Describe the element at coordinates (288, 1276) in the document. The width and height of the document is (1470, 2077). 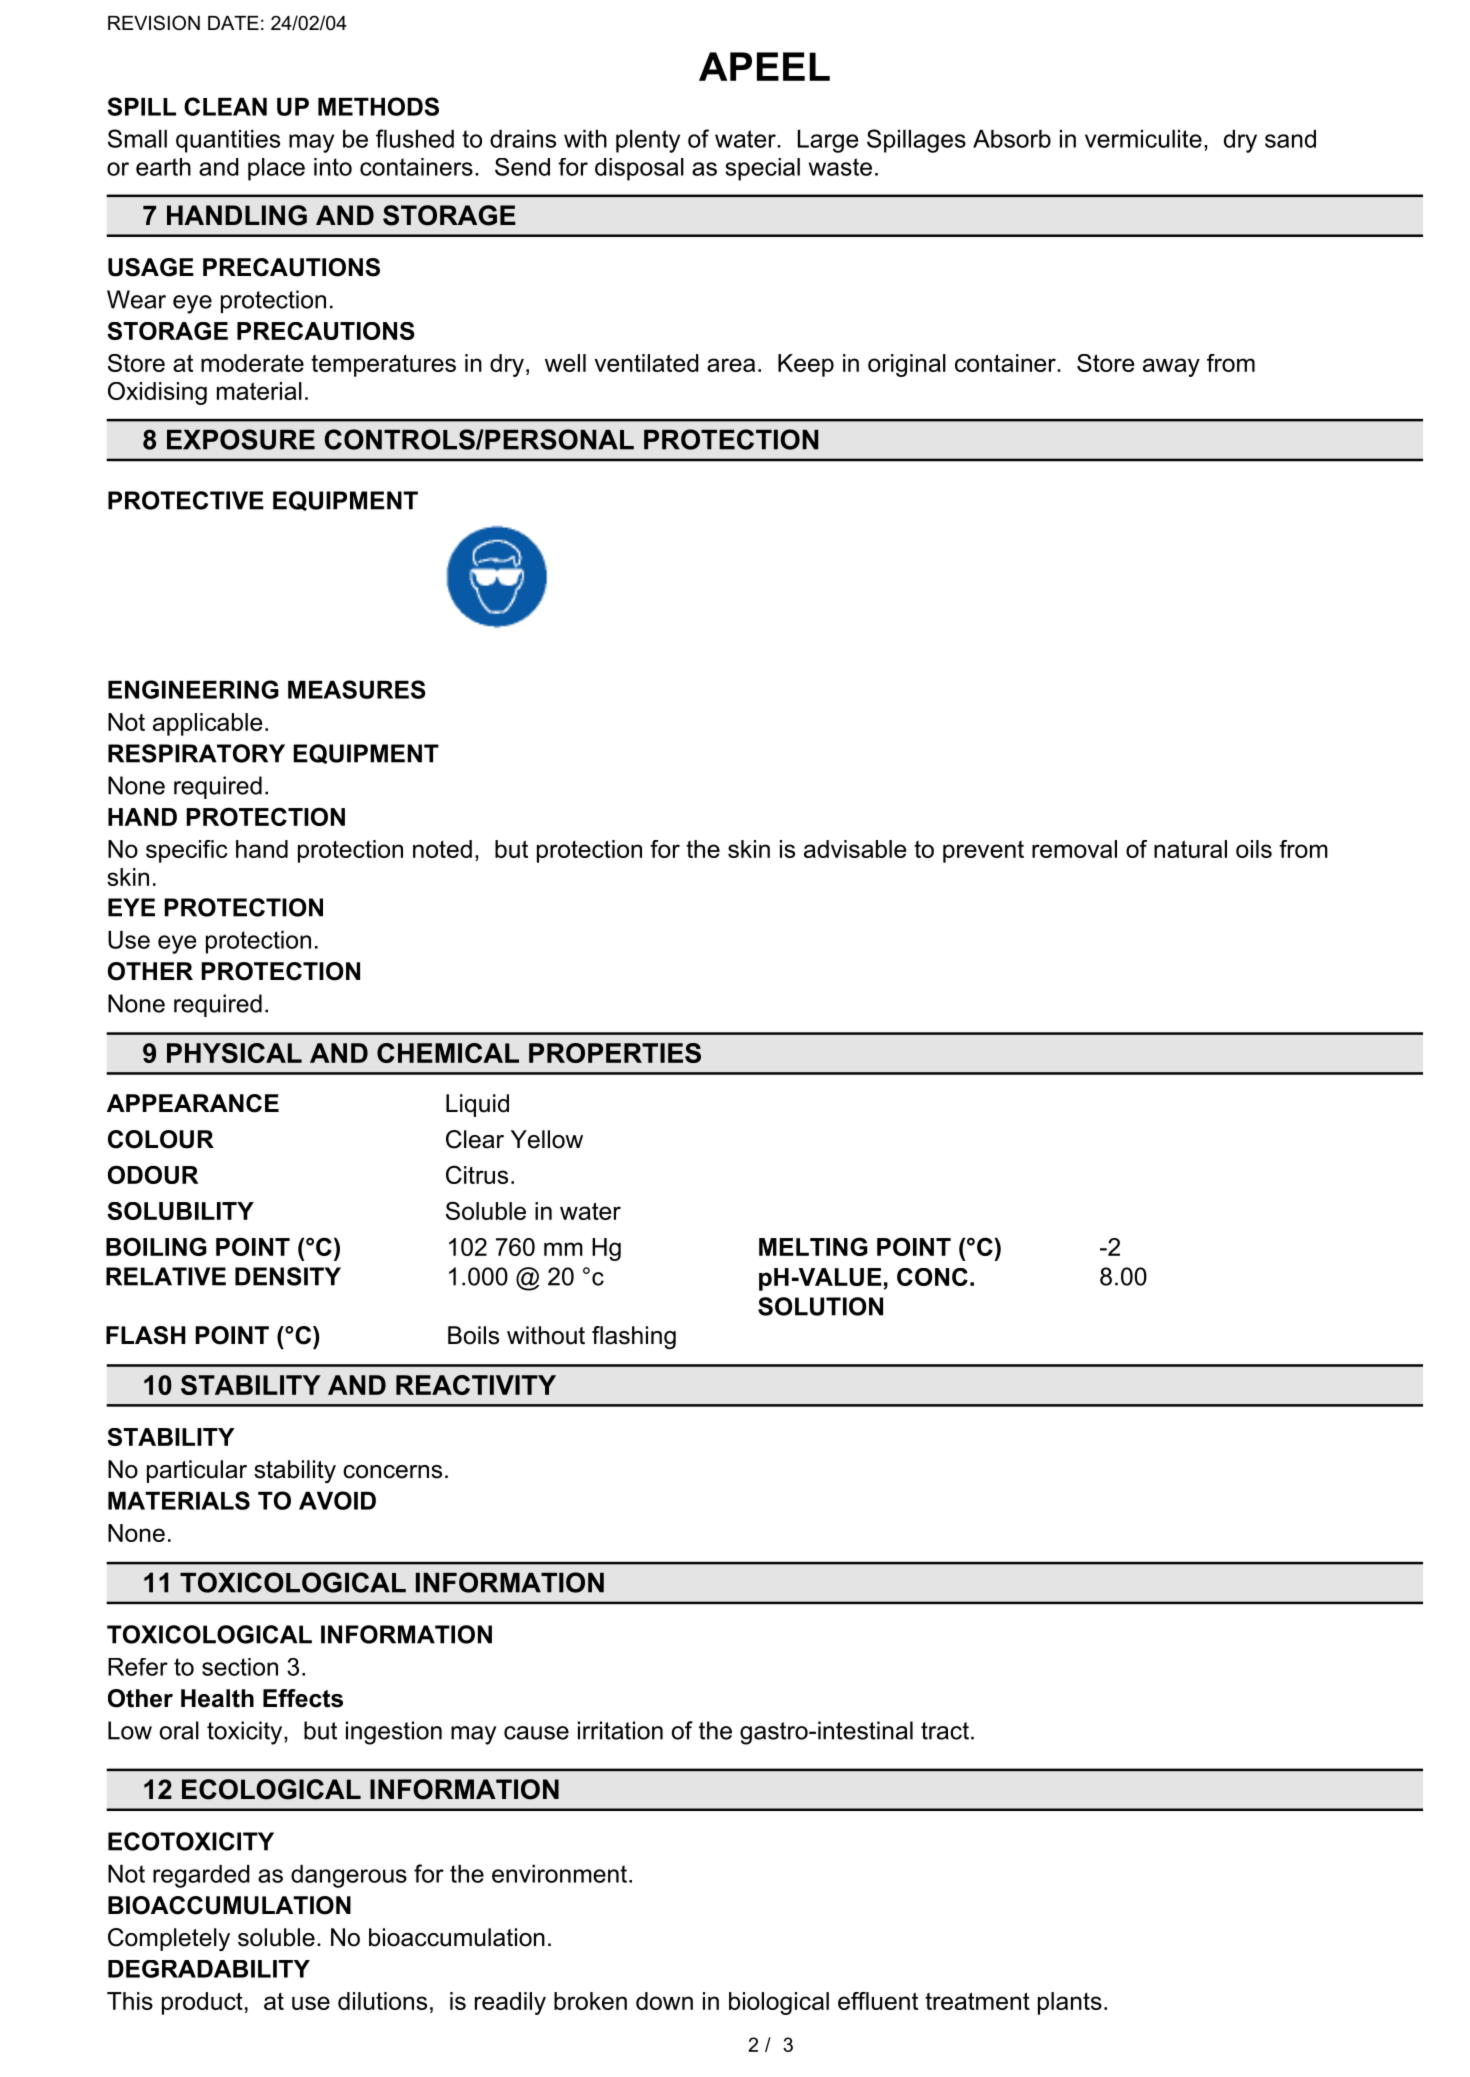
I see `DENSITY` at that location.
